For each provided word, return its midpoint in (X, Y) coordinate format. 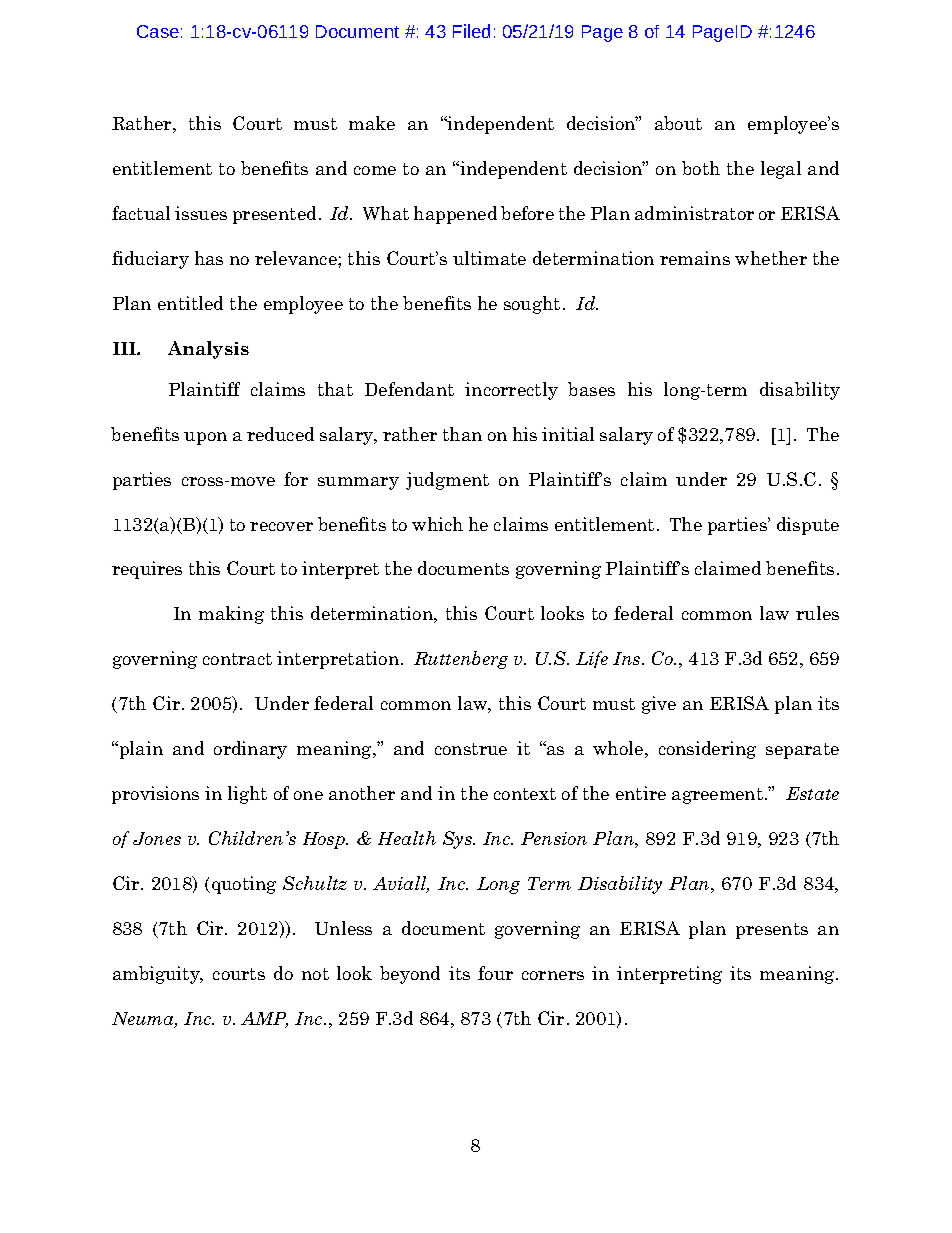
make (372, 123)
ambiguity (157, 975)
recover (281, 526)
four (495, 973)
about (678, 123)
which (437, 524)
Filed (471, 31)
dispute (808, 526)
